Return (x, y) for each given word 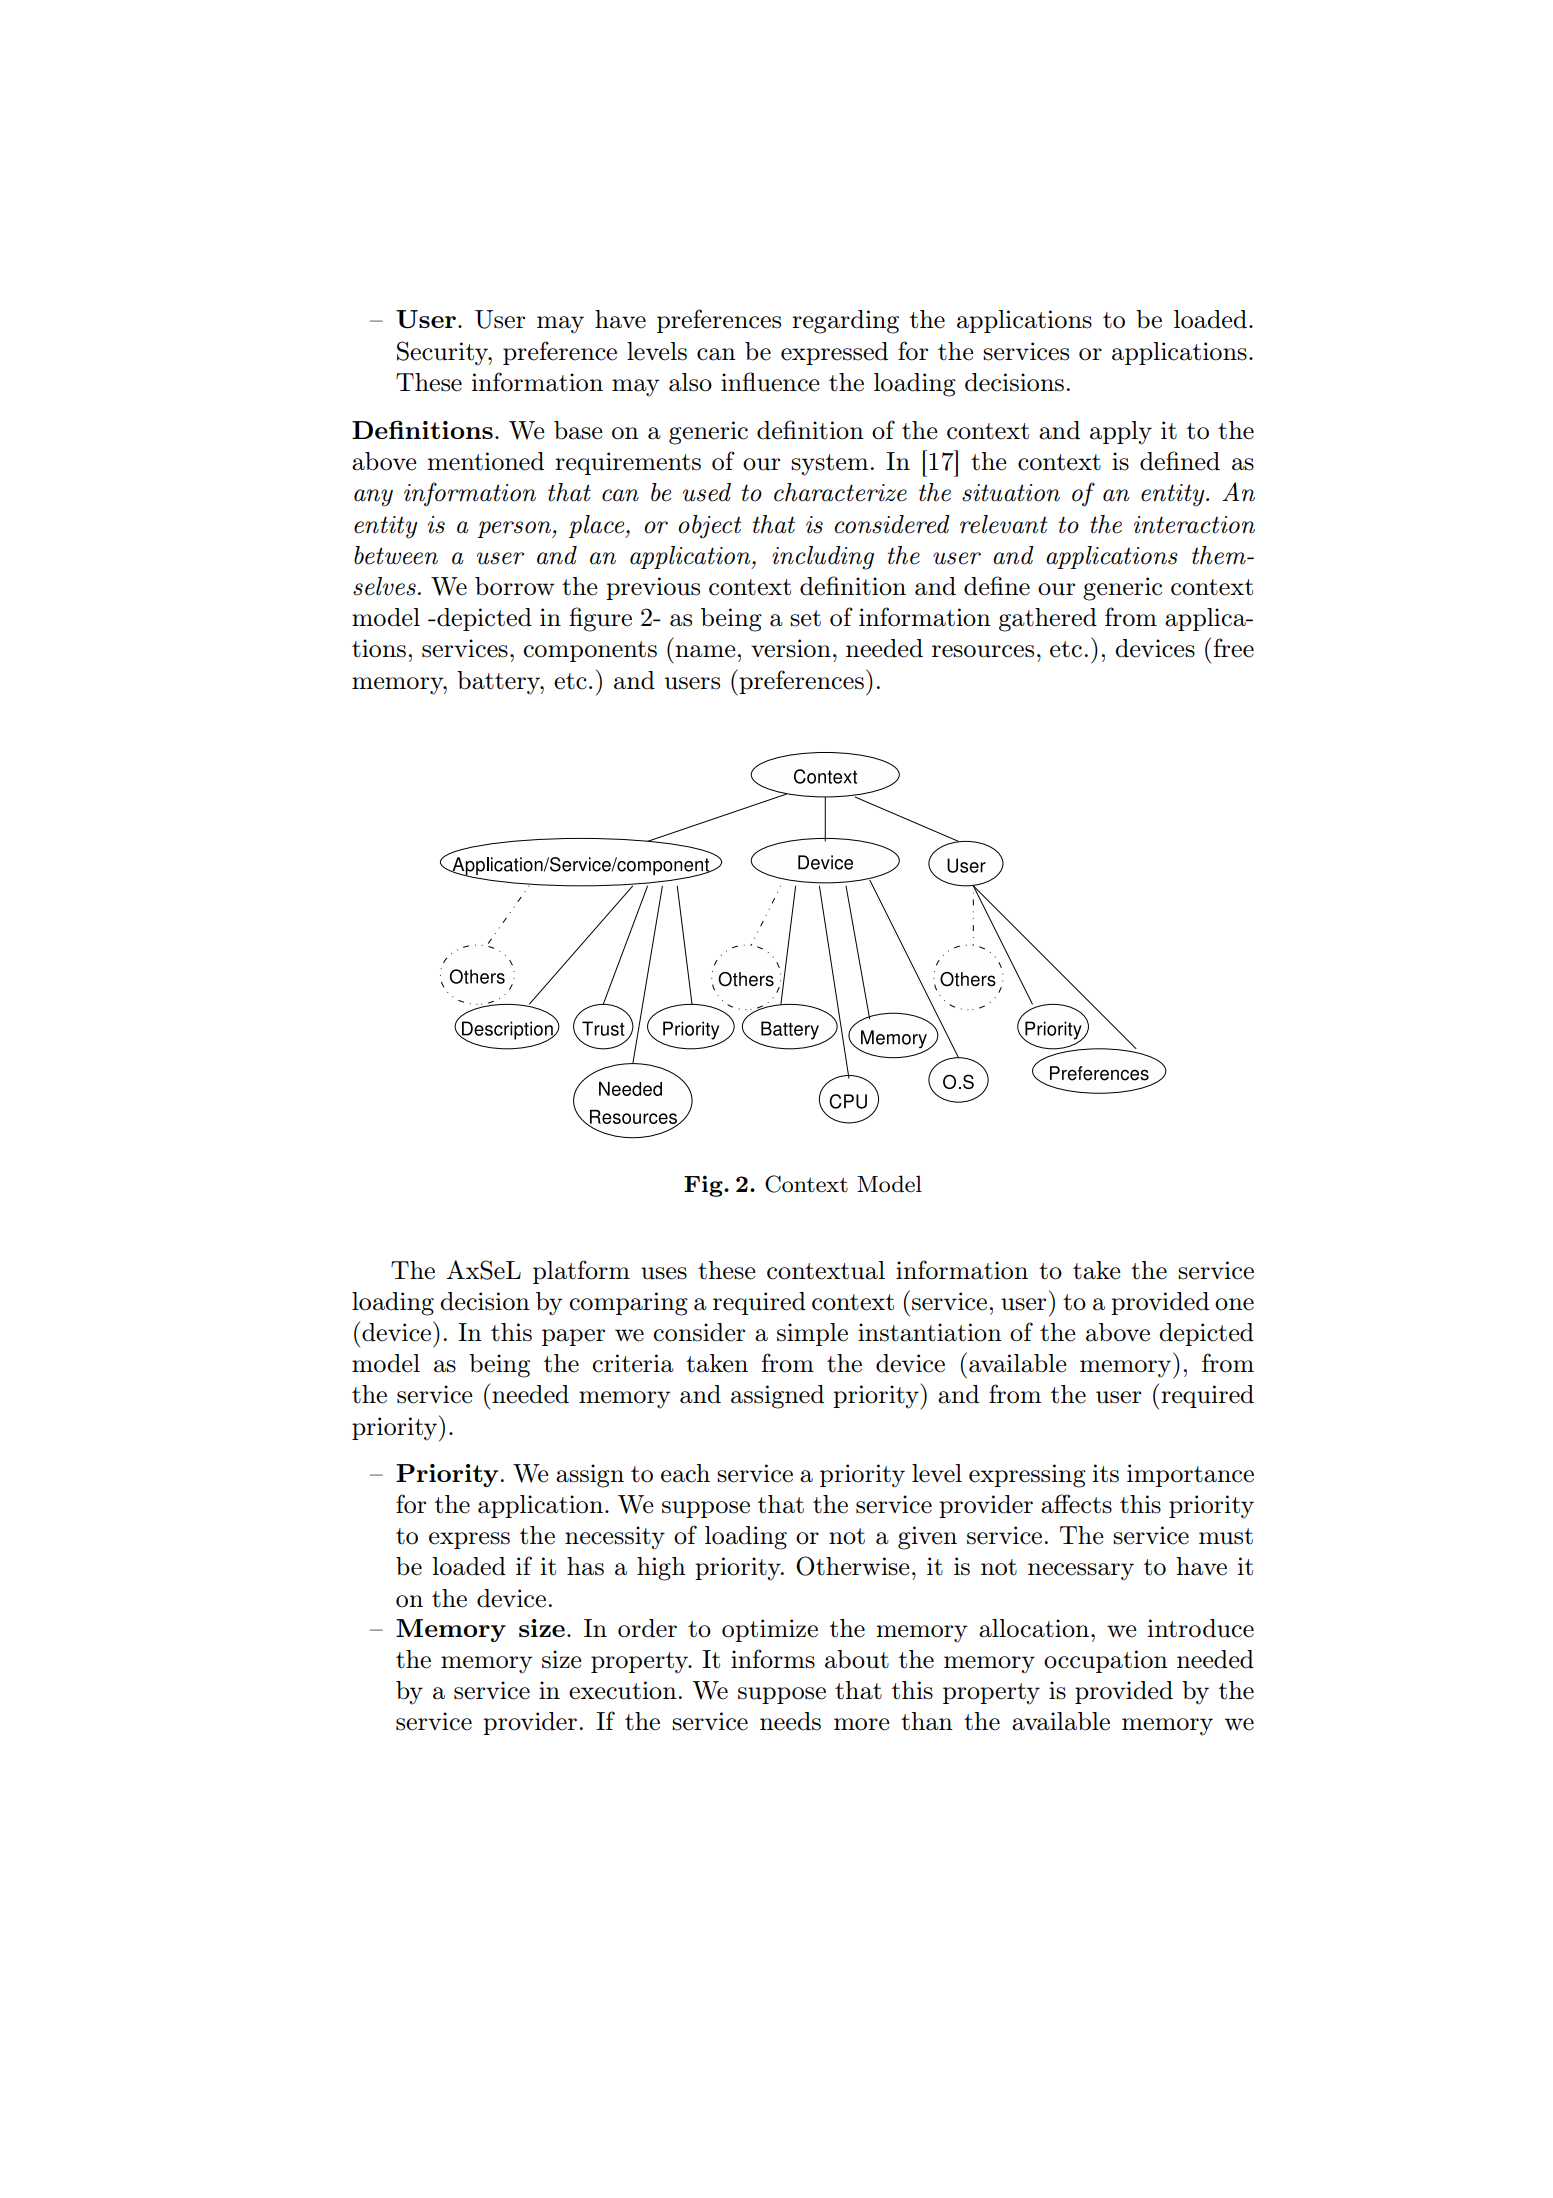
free (1234, 648)
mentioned (485, 461)
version (791, 648)
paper (573, 1337)
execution (623, 1690)
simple (812, 1334)
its (1105, 1473)
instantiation (930, 1332)
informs (773, 1659)
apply (1121, 433)
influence (770, 382)
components (590, 651)
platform (581, 1272)
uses (664, 1273)
